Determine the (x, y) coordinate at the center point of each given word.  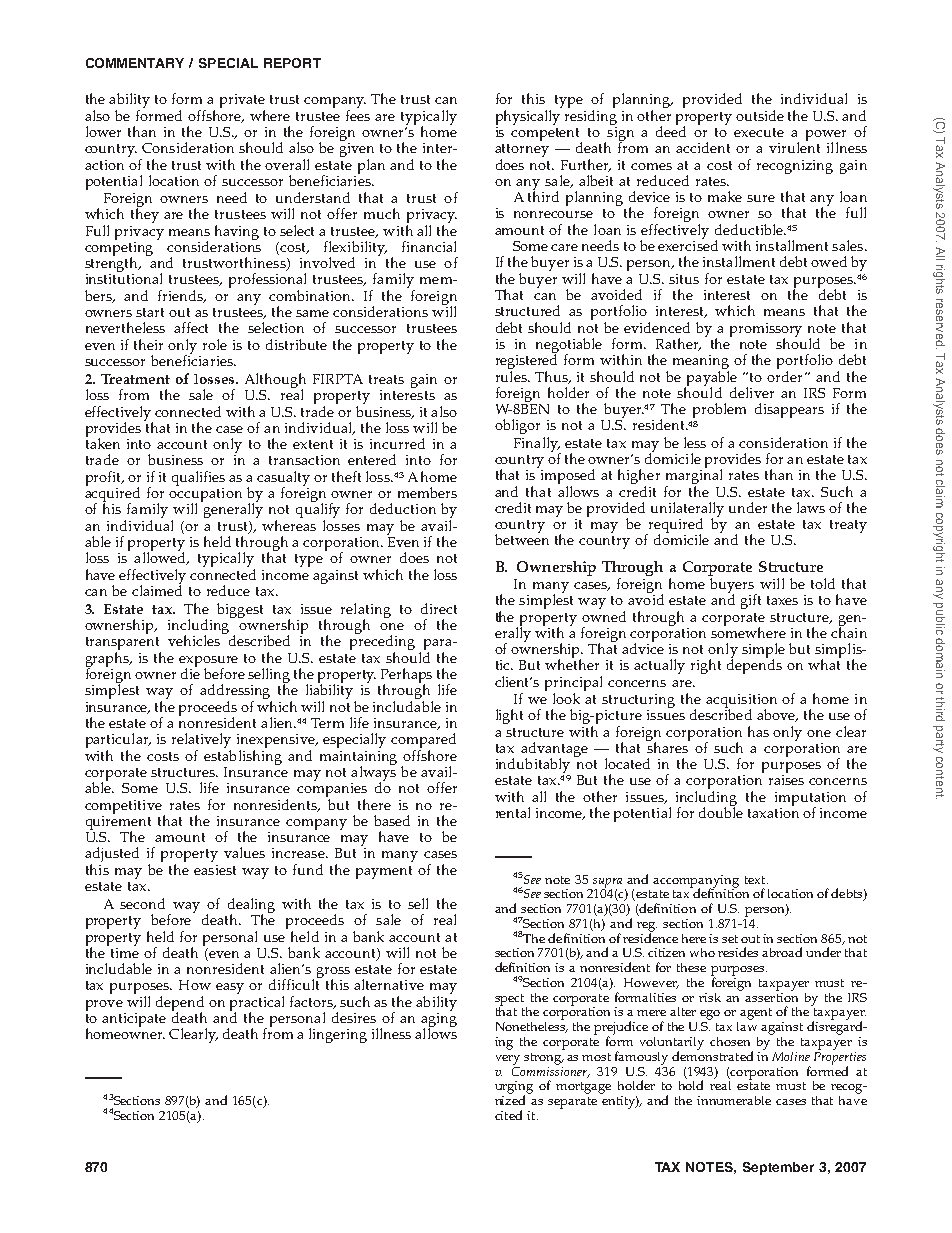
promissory (766, 331)
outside (760, 115)
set (730, 939)
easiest (215, 870)
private (242, 102)
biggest (240, 610)
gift (751, 601)
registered (526, 362)
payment (384, 872)
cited (508, 1115)
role (215, 344)
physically (529, 116)
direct (439, 608)
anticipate (134, 1020)
